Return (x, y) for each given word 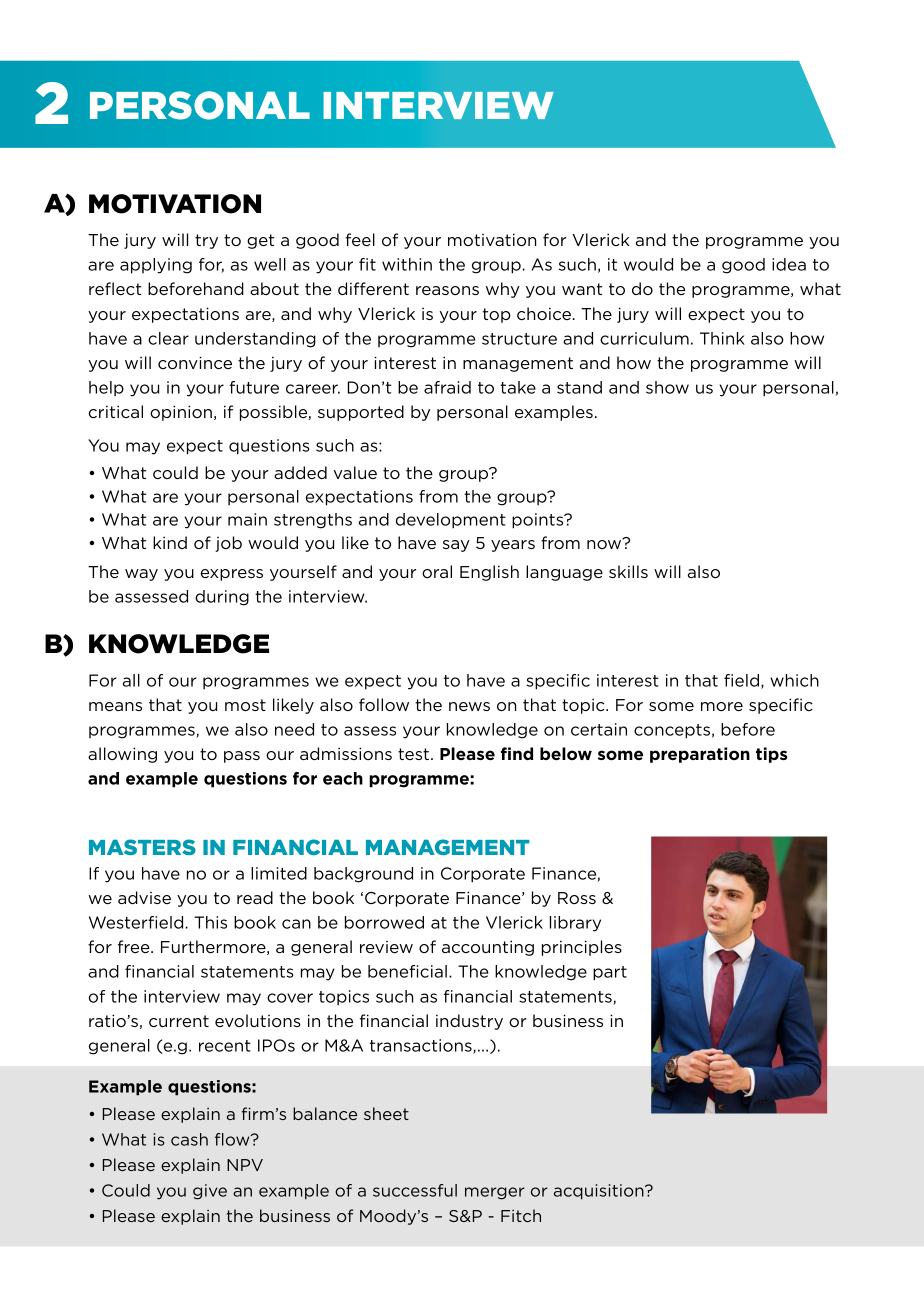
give (210, 1192)
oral (437, 571)
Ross (577, 898)
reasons (447, 290)
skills (628, 571)
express (232, 575)
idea (789, 264)
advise (144, 897)
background (363, 875)
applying (156, 266)
